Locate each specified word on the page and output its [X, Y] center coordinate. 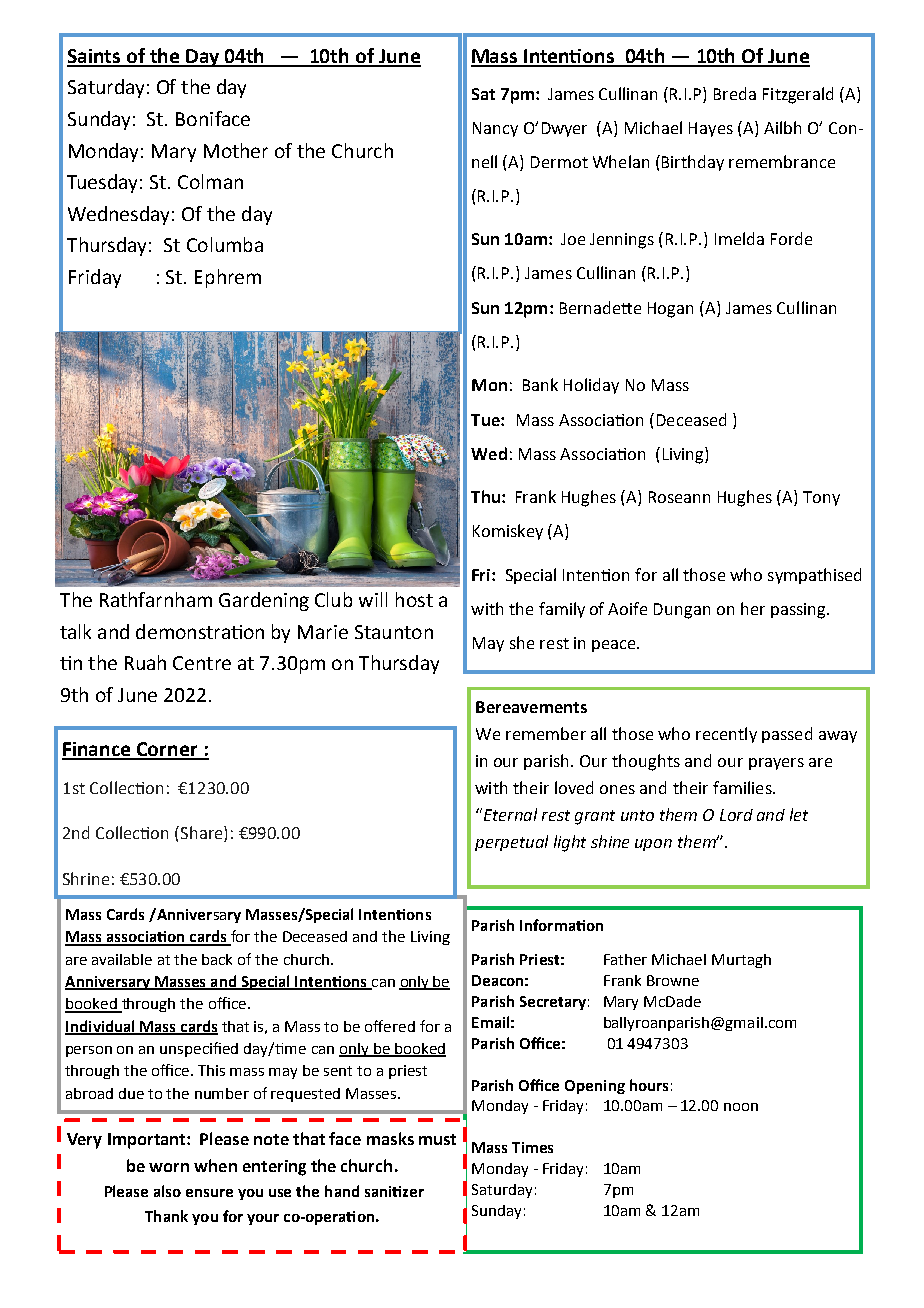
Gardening [264, 601]
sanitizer [394, 1191]
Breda [735, 93]
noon [741, 1107]
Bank [540, 384]
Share [203, 834]
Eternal [509, 814]
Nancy [495, 129]
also [167, 1191]
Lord [736, 815]
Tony [821, 498]
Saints [95, 57]
